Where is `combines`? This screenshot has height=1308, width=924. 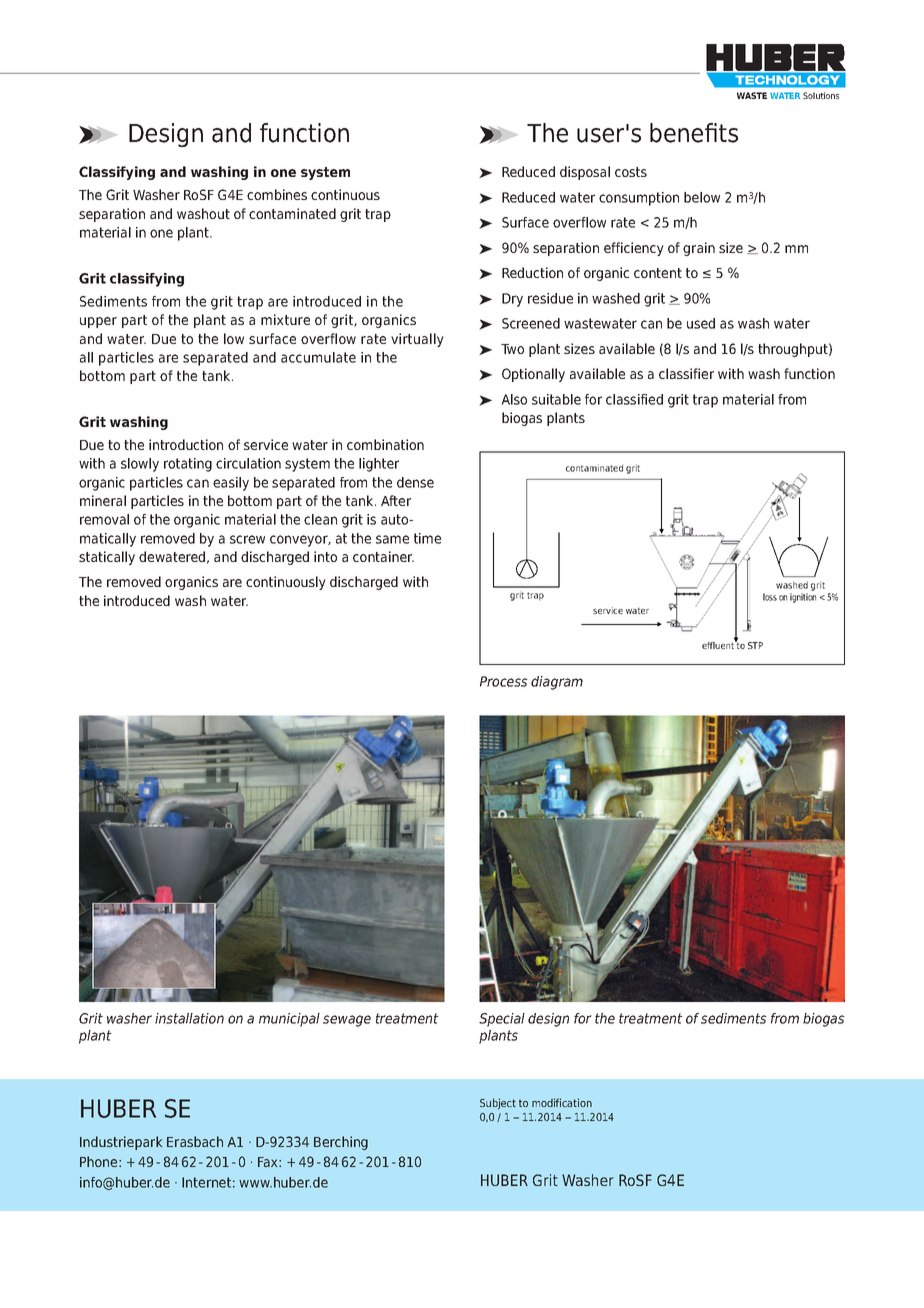 combines is located at coordinates (277, 194).
